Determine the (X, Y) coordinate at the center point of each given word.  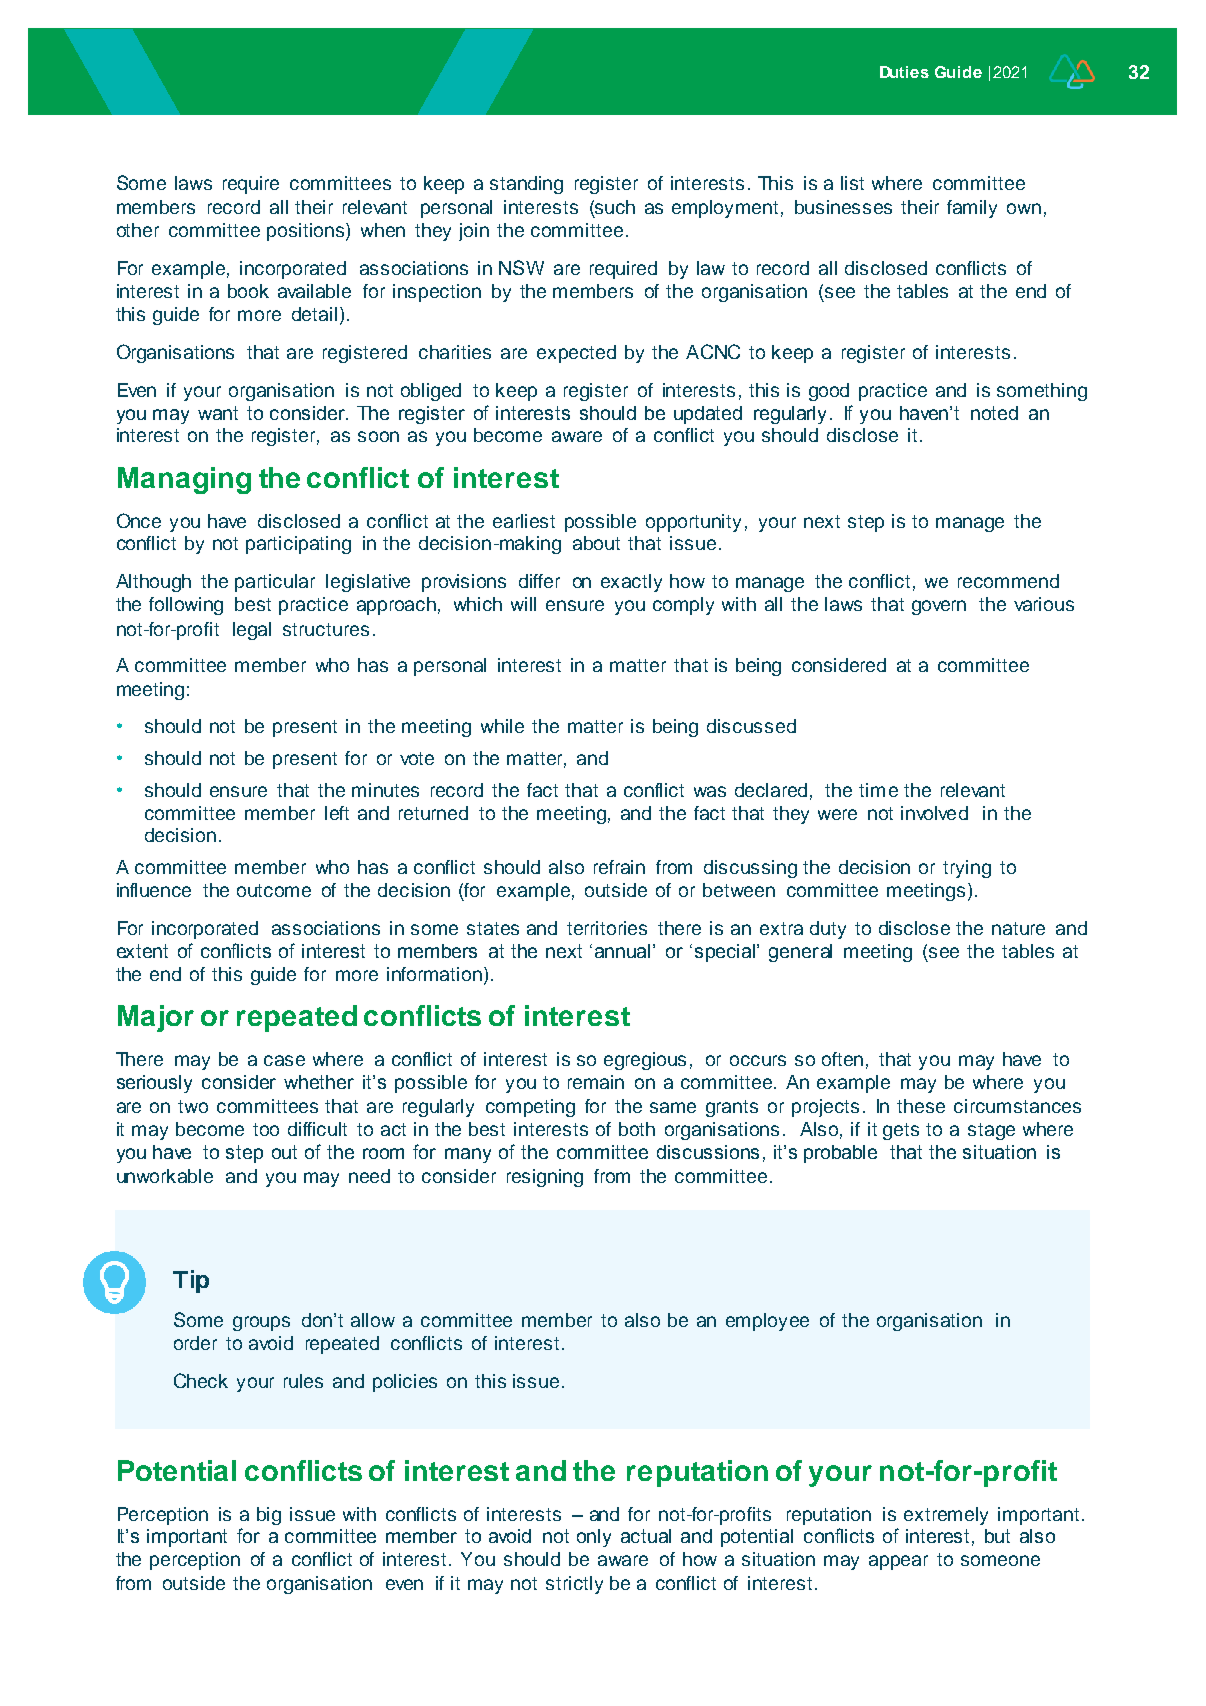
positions (307, 232)
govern (939, 607)
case (284, 1060)
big (269, 1516)
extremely (946, 1516)
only (594, 1538)
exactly (631, 583)
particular (275, 583)
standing (526, 185)
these (921, 1106)
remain (596, 1082)
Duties (904, 72)
